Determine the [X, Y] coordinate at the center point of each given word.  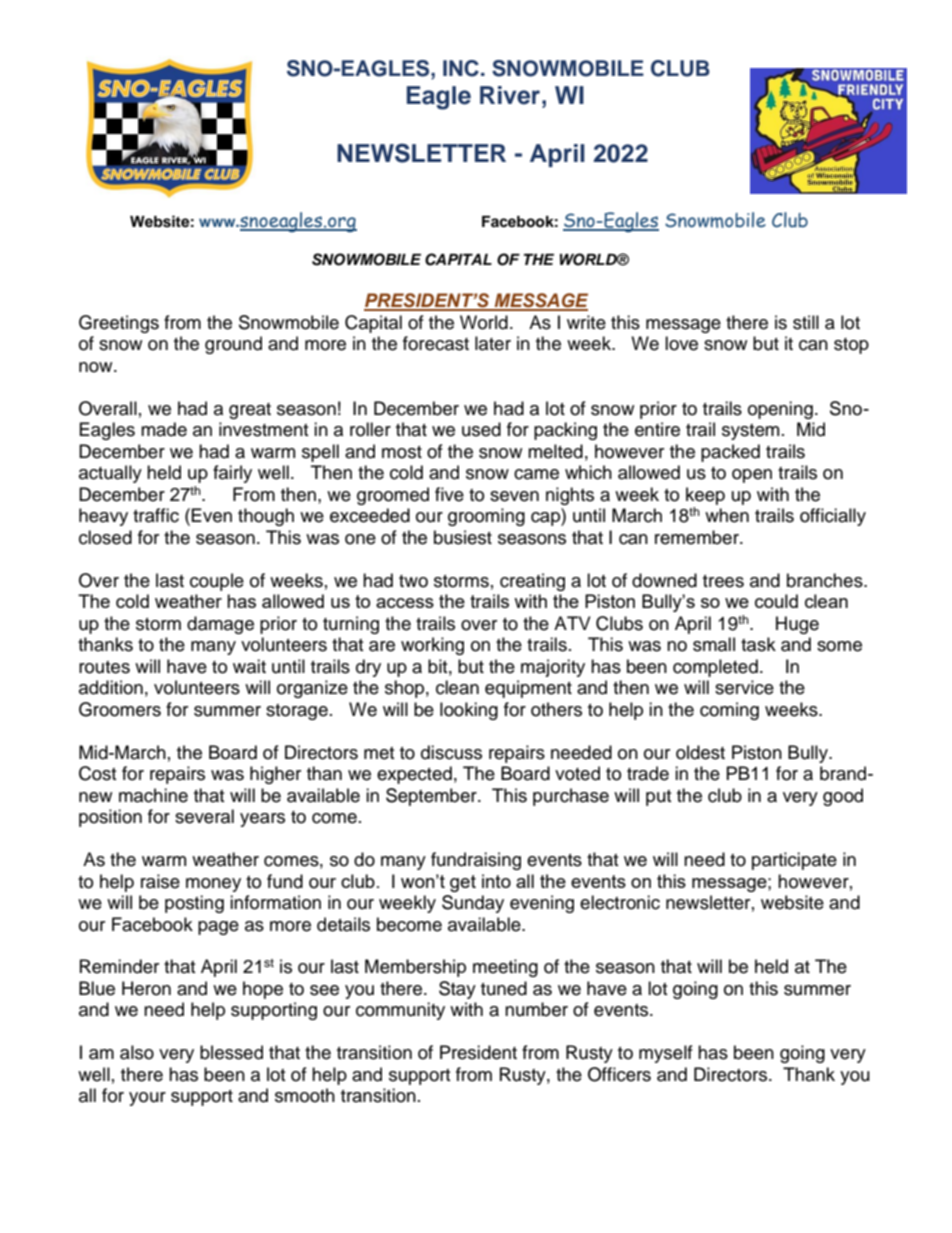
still [806, 322]
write [586, 322]
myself [666, 1054]
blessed [231, 1052]
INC [461, 68]
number [536, 1009]
